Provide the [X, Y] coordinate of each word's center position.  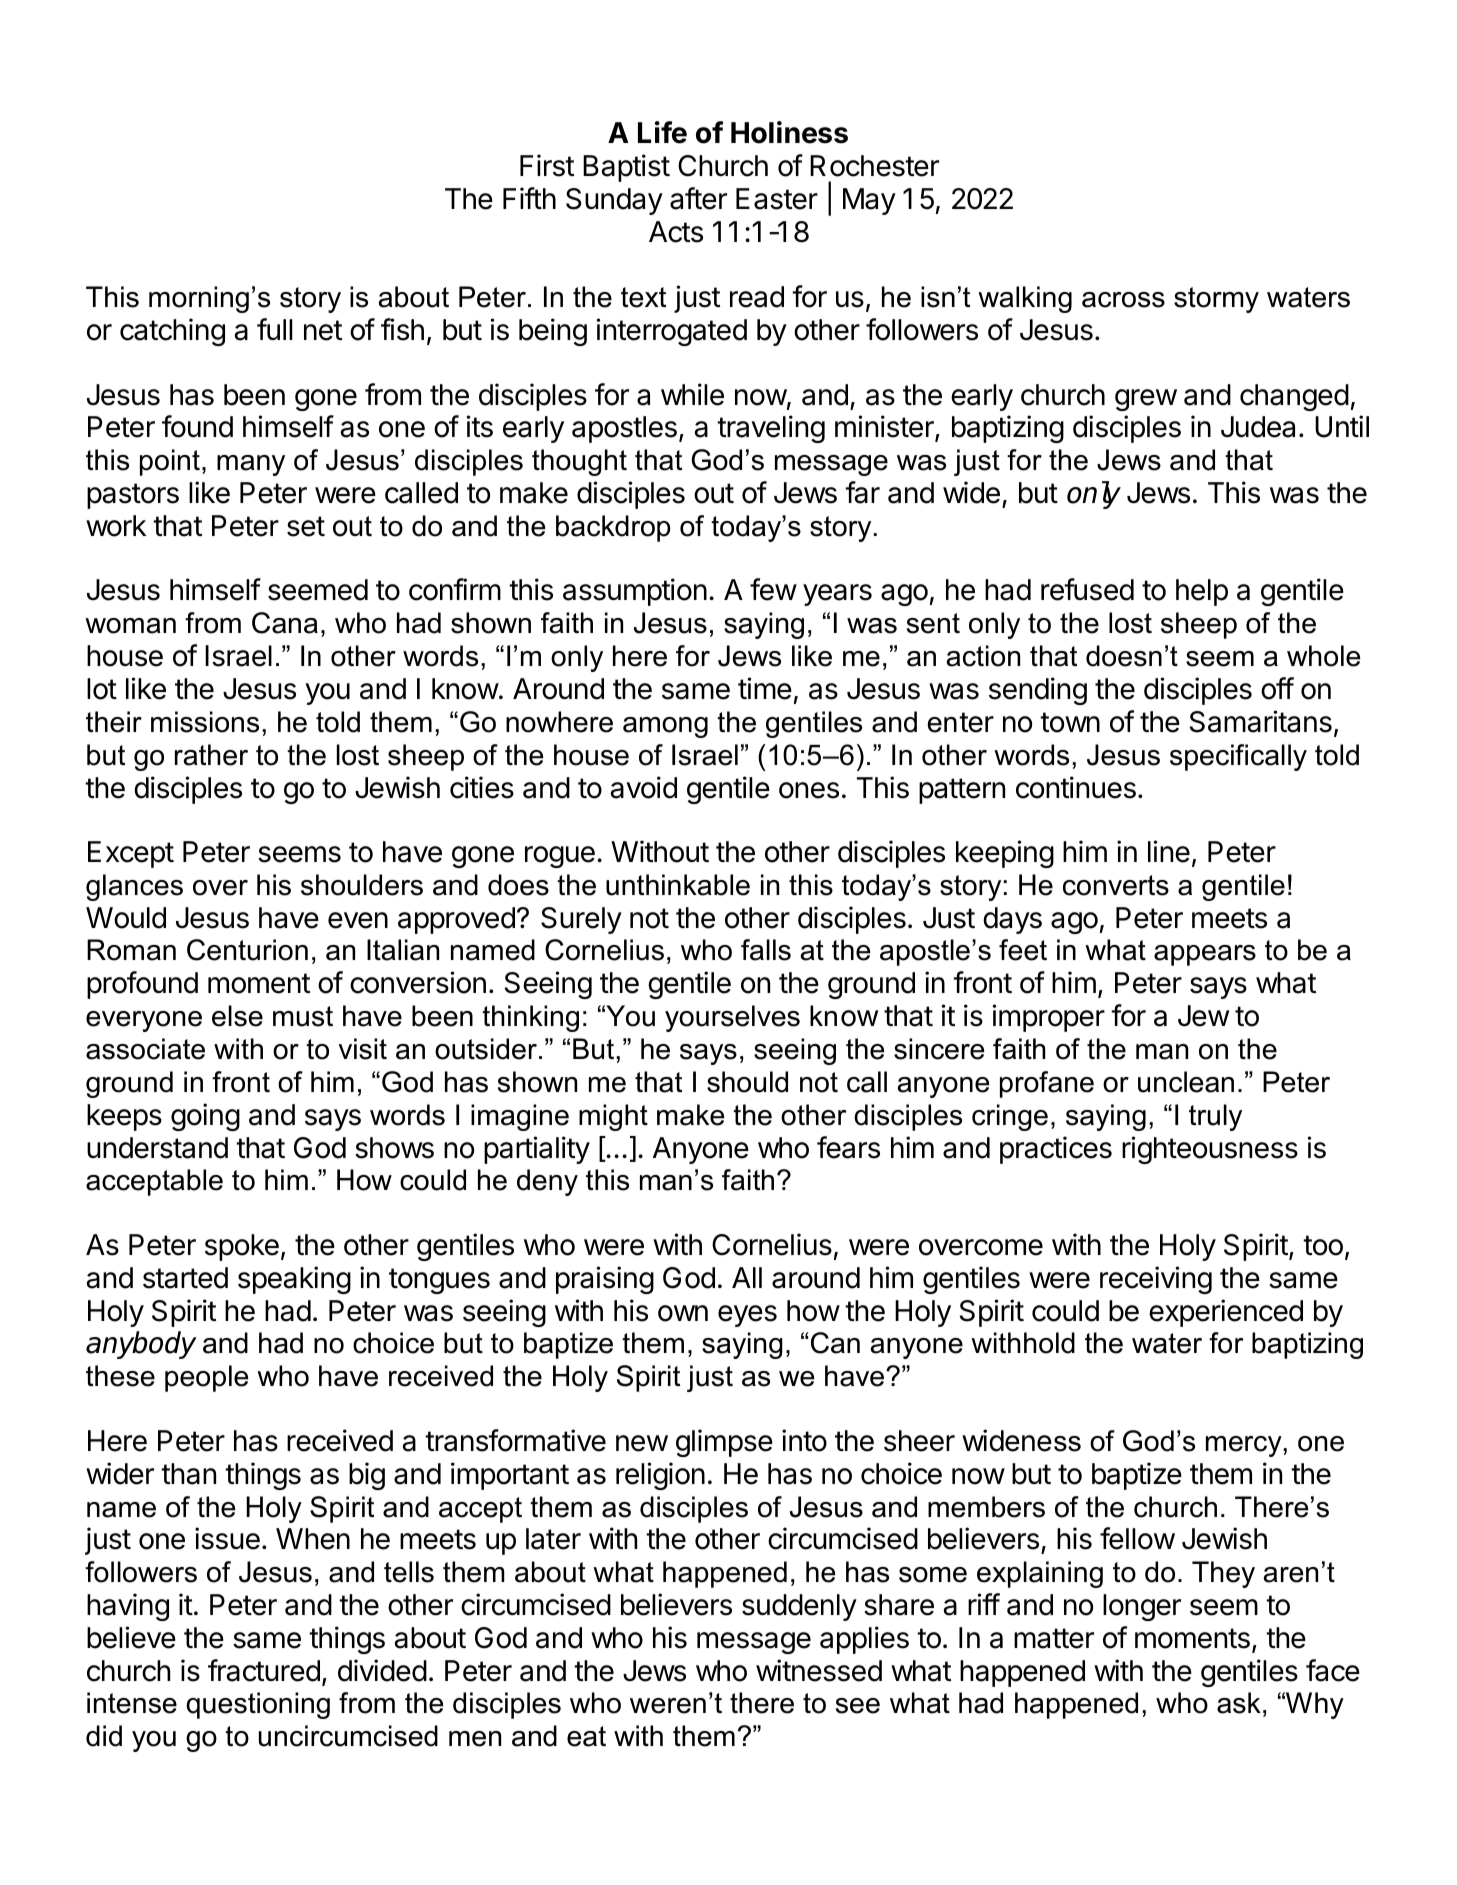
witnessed [819, 1670]
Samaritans [1261, 721]
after [698, 198]
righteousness [1210, 1150]
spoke [242, 1247]
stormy [1216, 300]
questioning [258, 1705]
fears [848, 1147]
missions [205, 722]
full [275, 329]
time [765, 688]
